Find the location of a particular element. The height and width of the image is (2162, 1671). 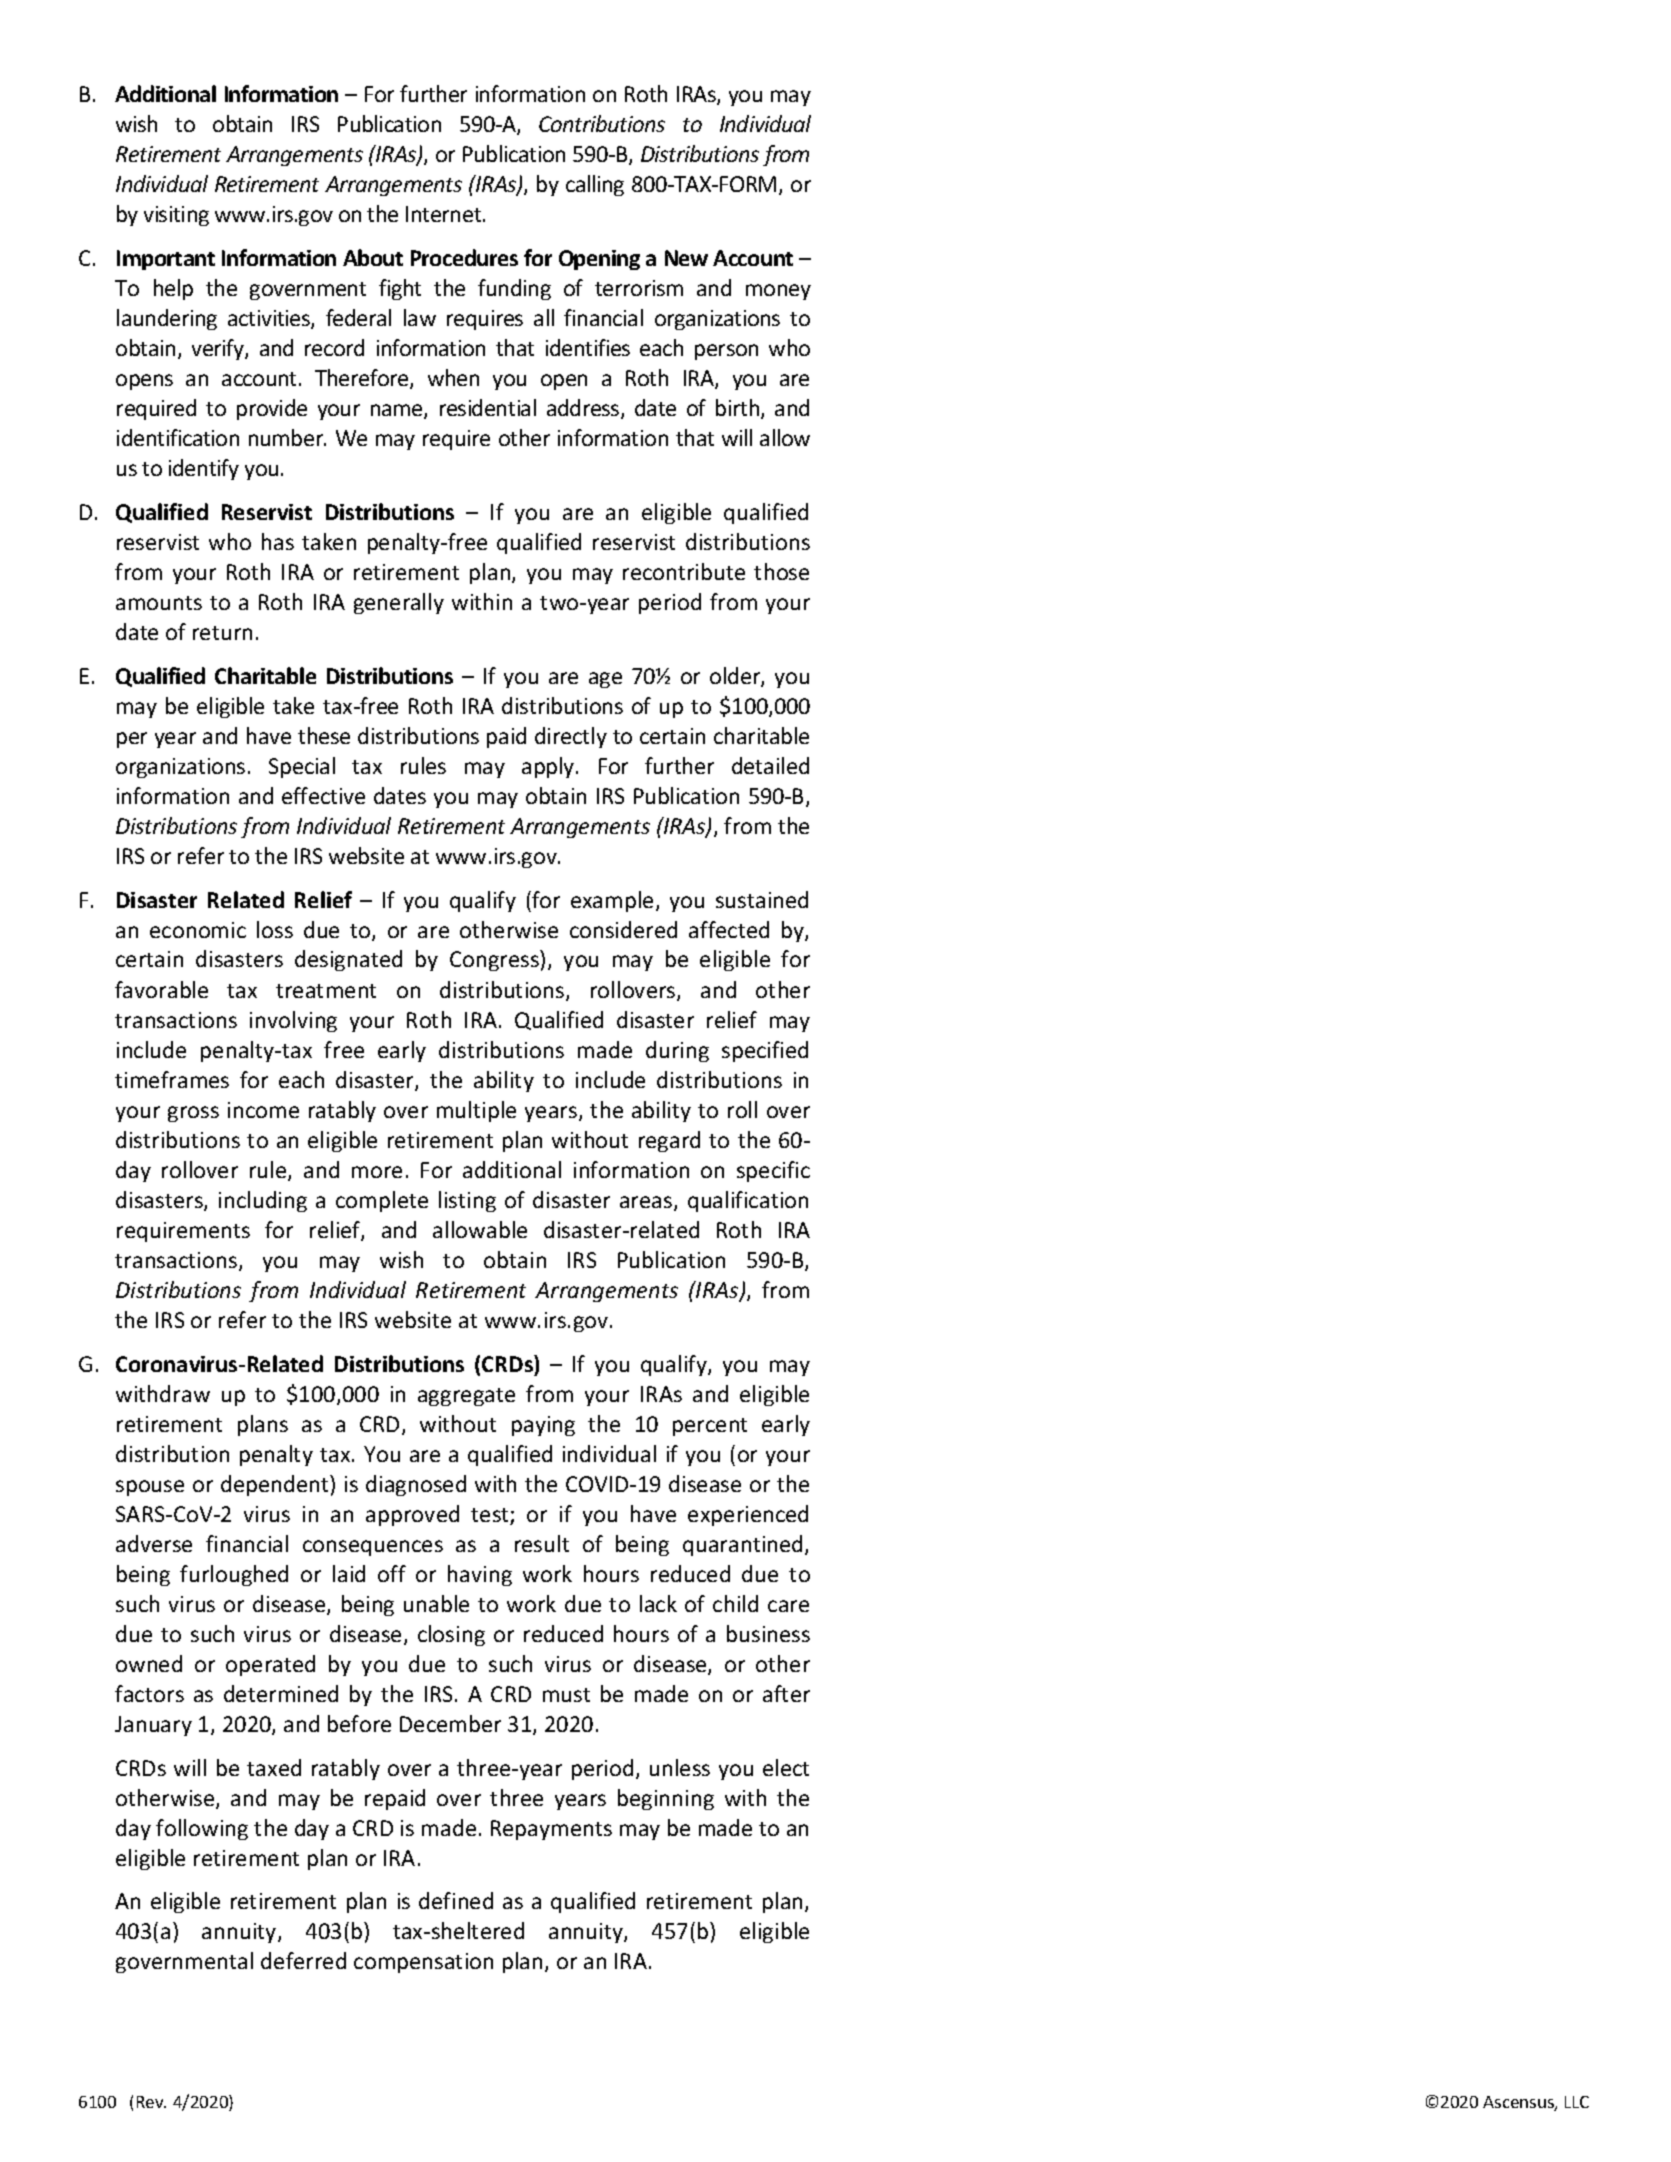

experienced is located at coordinates (748, 1515).
